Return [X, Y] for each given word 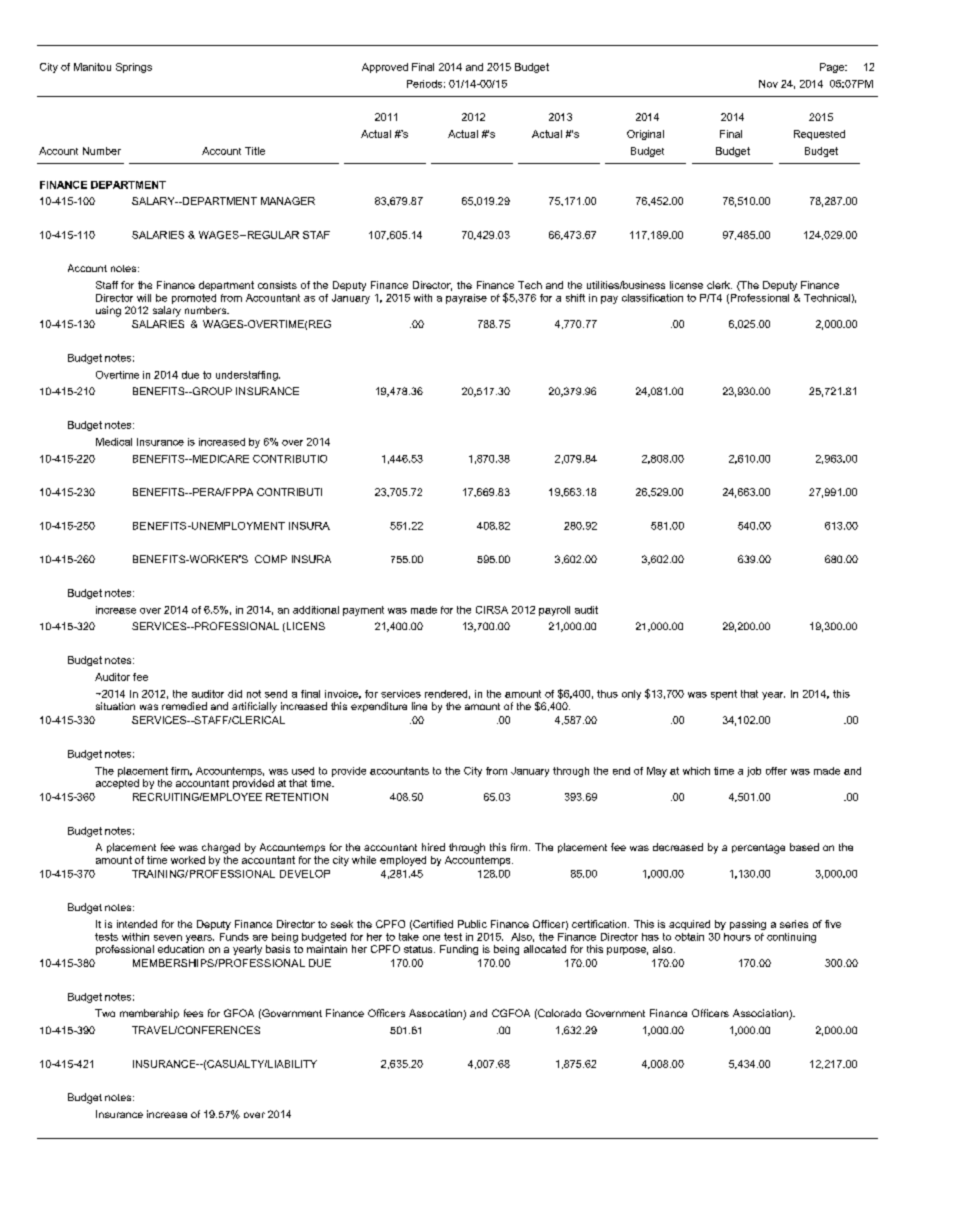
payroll [554, 611]
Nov [768, 84]
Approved [385, 68]
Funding [459, 950]
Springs [134, 68]
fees [193, 1013]
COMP [271, 559]
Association [761, 1014]
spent [724, 695]
